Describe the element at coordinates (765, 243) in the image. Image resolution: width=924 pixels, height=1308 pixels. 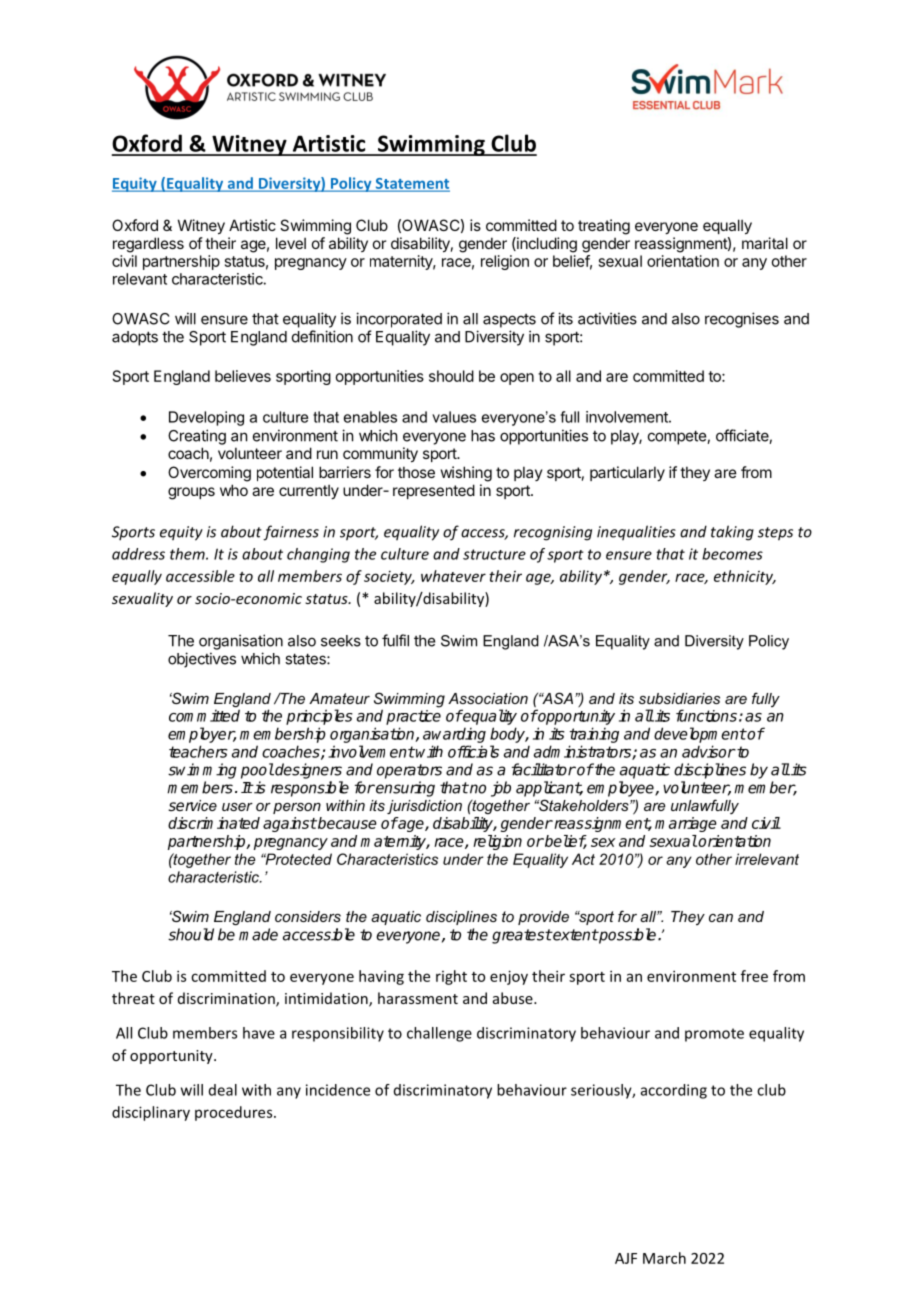
I see `marital` at that location.
